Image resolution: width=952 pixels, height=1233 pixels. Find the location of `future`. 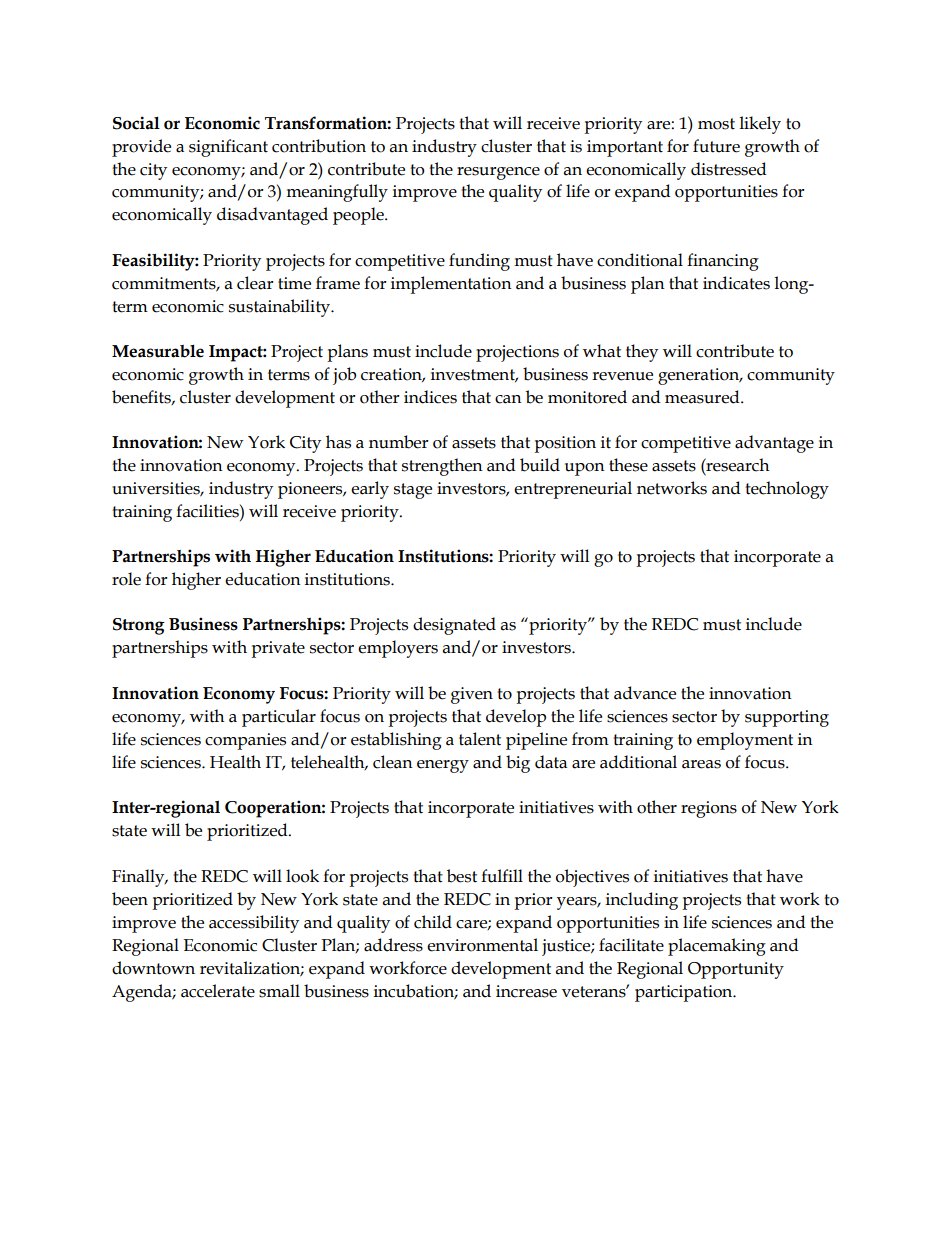

future is located at coordinates (716, 146).
